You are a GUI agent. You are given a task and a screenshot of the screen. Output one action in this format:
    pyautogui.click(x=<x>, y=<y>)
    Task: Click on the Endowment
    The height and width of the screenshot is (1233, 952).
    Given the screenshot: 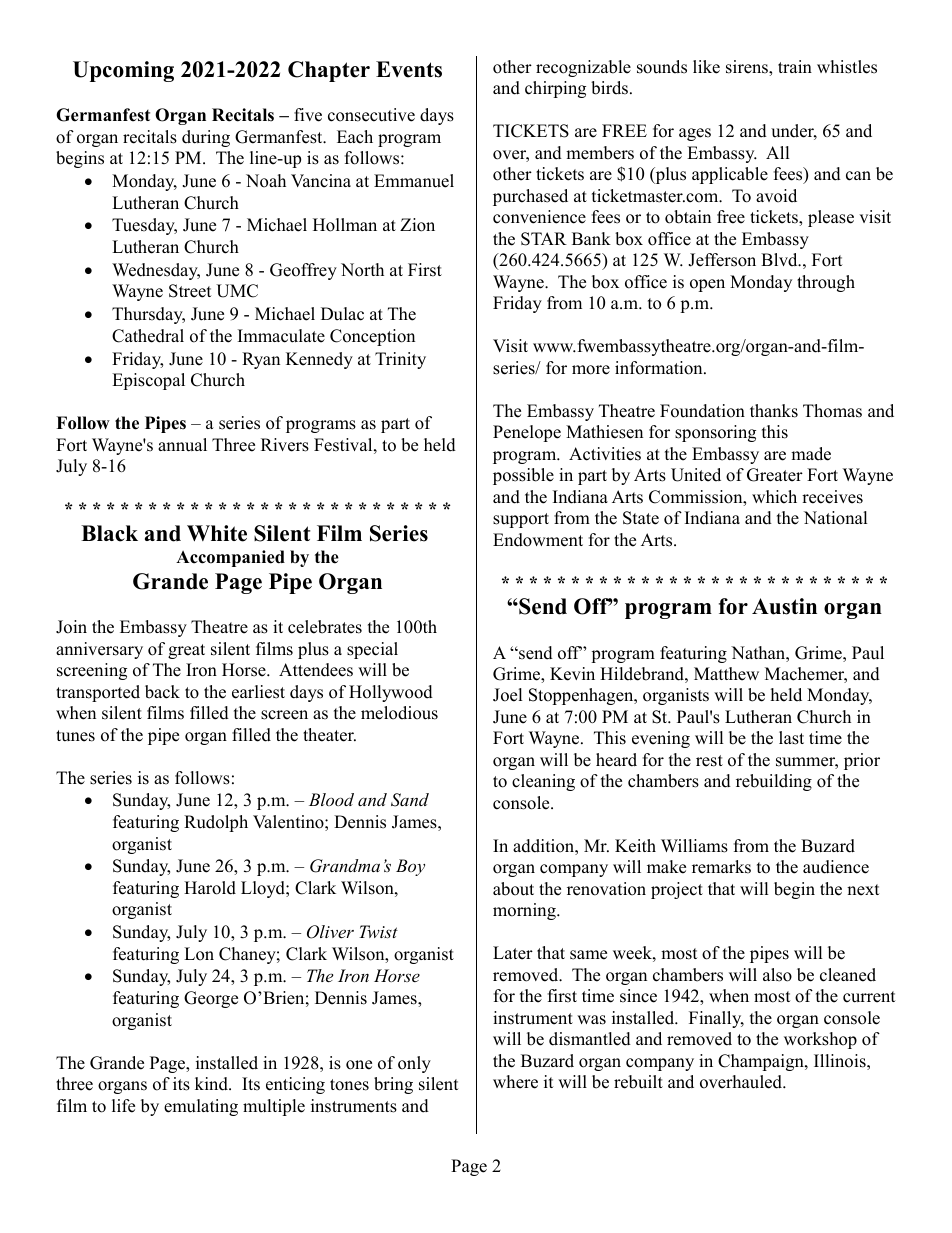 What is the action you would take?
    pyautogui.click(x=538, y=540)
